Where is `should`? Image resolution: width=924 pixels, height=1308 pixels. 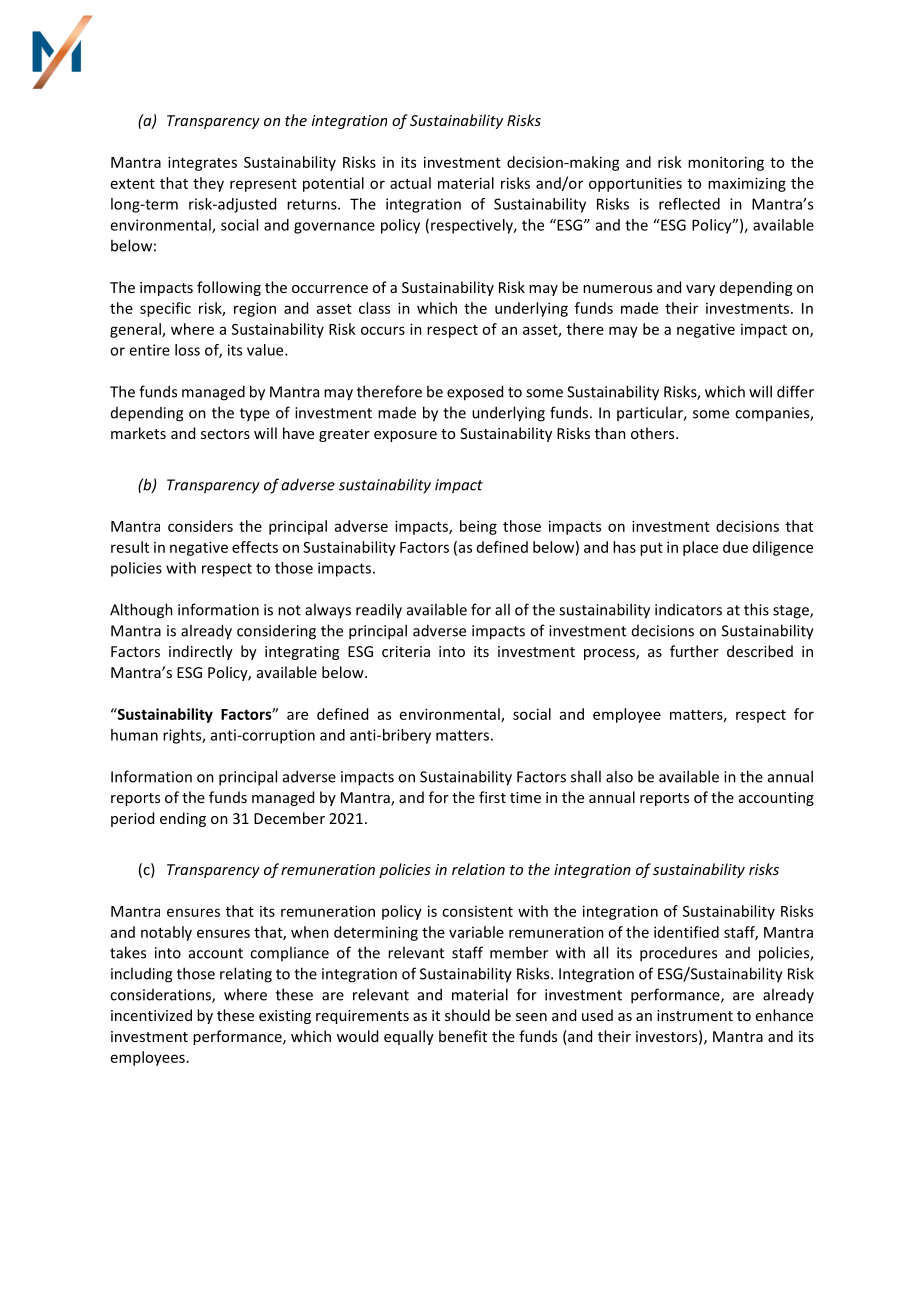
should is located at coordinates (467, 1015).
